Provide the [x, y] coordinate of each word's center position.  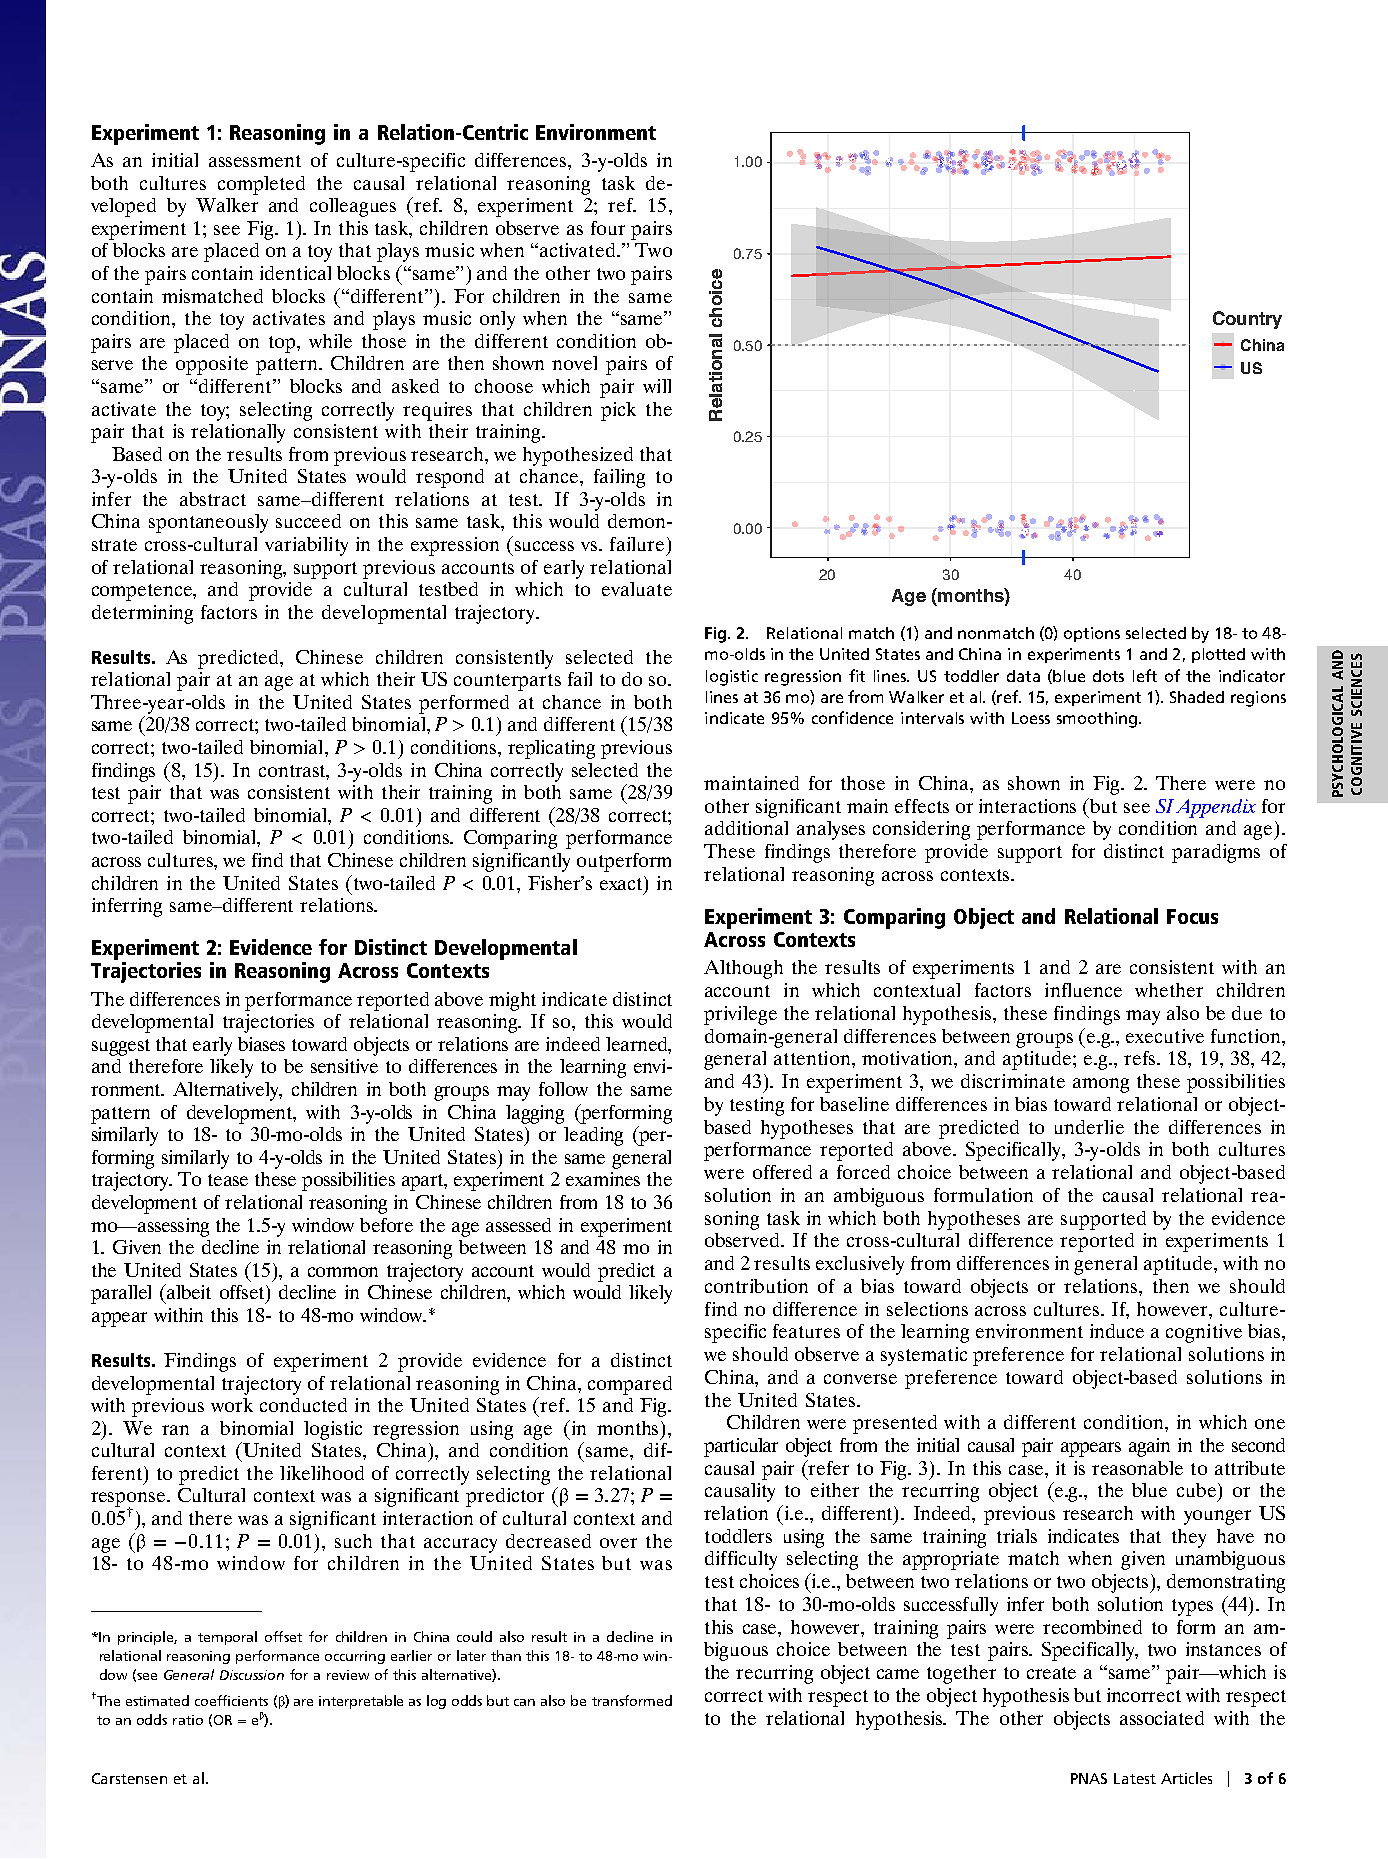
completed [261, 185]
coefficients [231, 1700]
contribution [756, 1286]
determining [142, 614]
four [608, 228]
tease [228, 1180]
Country [1247, 320]
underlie [1089, 1127]
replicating [551, 749]
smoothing [1097, 720]
